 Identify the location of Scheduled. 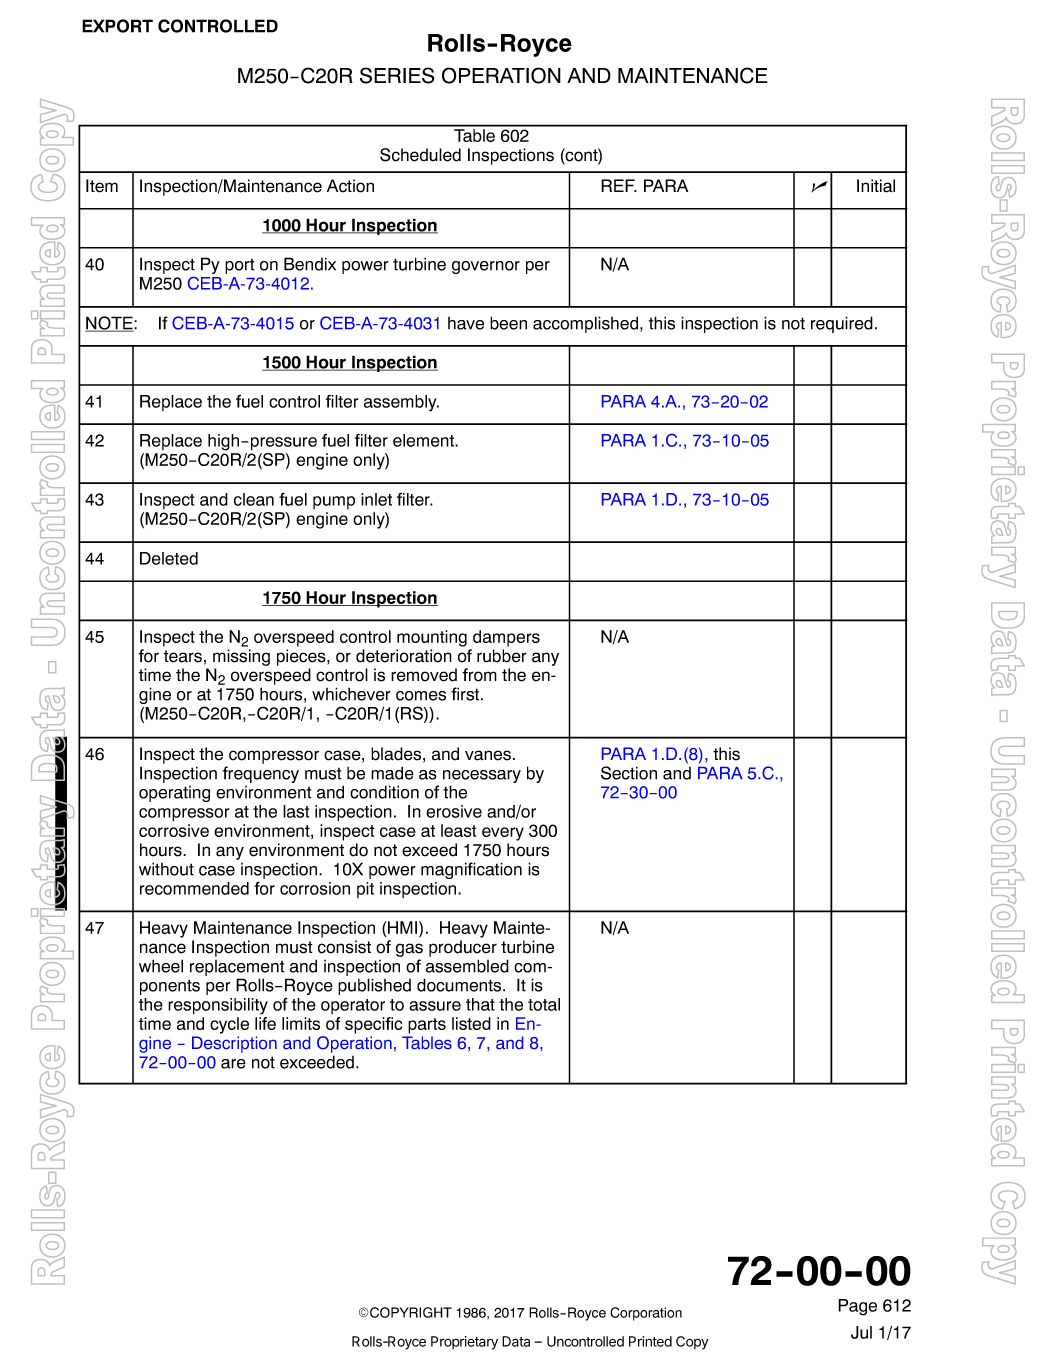
(420, 155).
